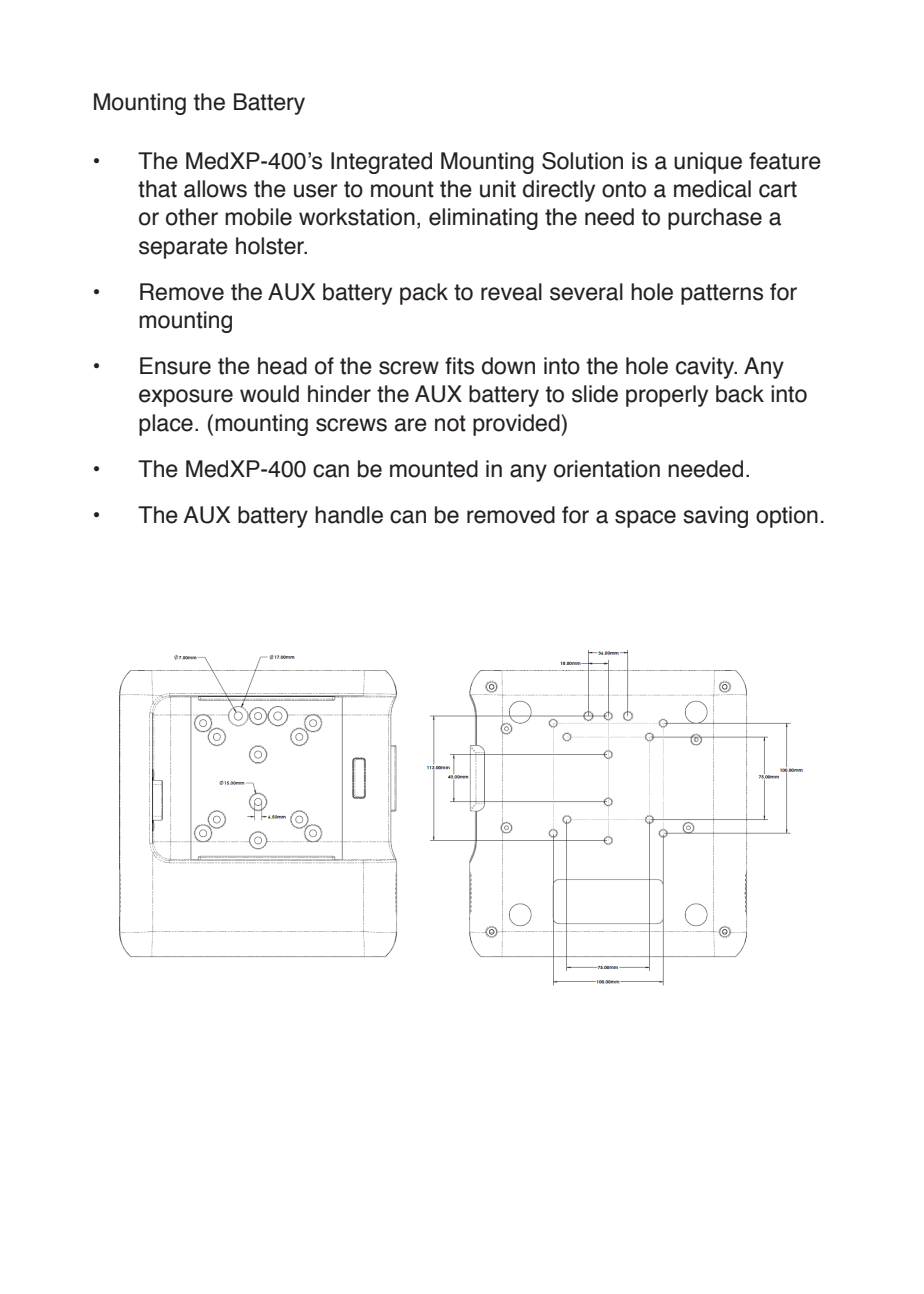 Image resolution: width=924 pixels, height=1294 pixels. Describe the element at coordinates (349, 515) in the screenshot. I see `handle` at that location.
